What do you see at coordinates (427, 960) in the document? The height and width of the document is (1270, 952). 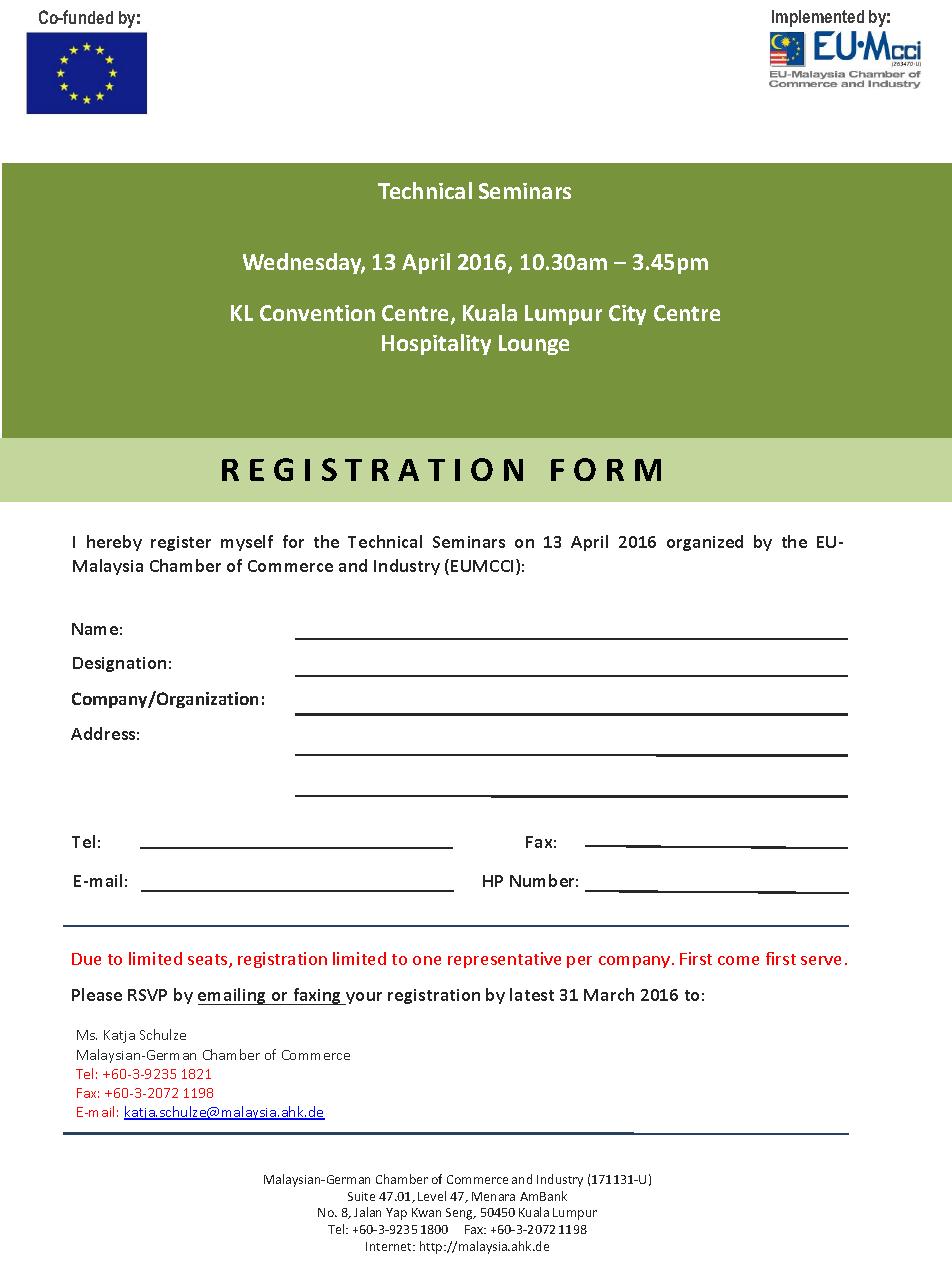 I see `one` at bounding box center [427, 960].
